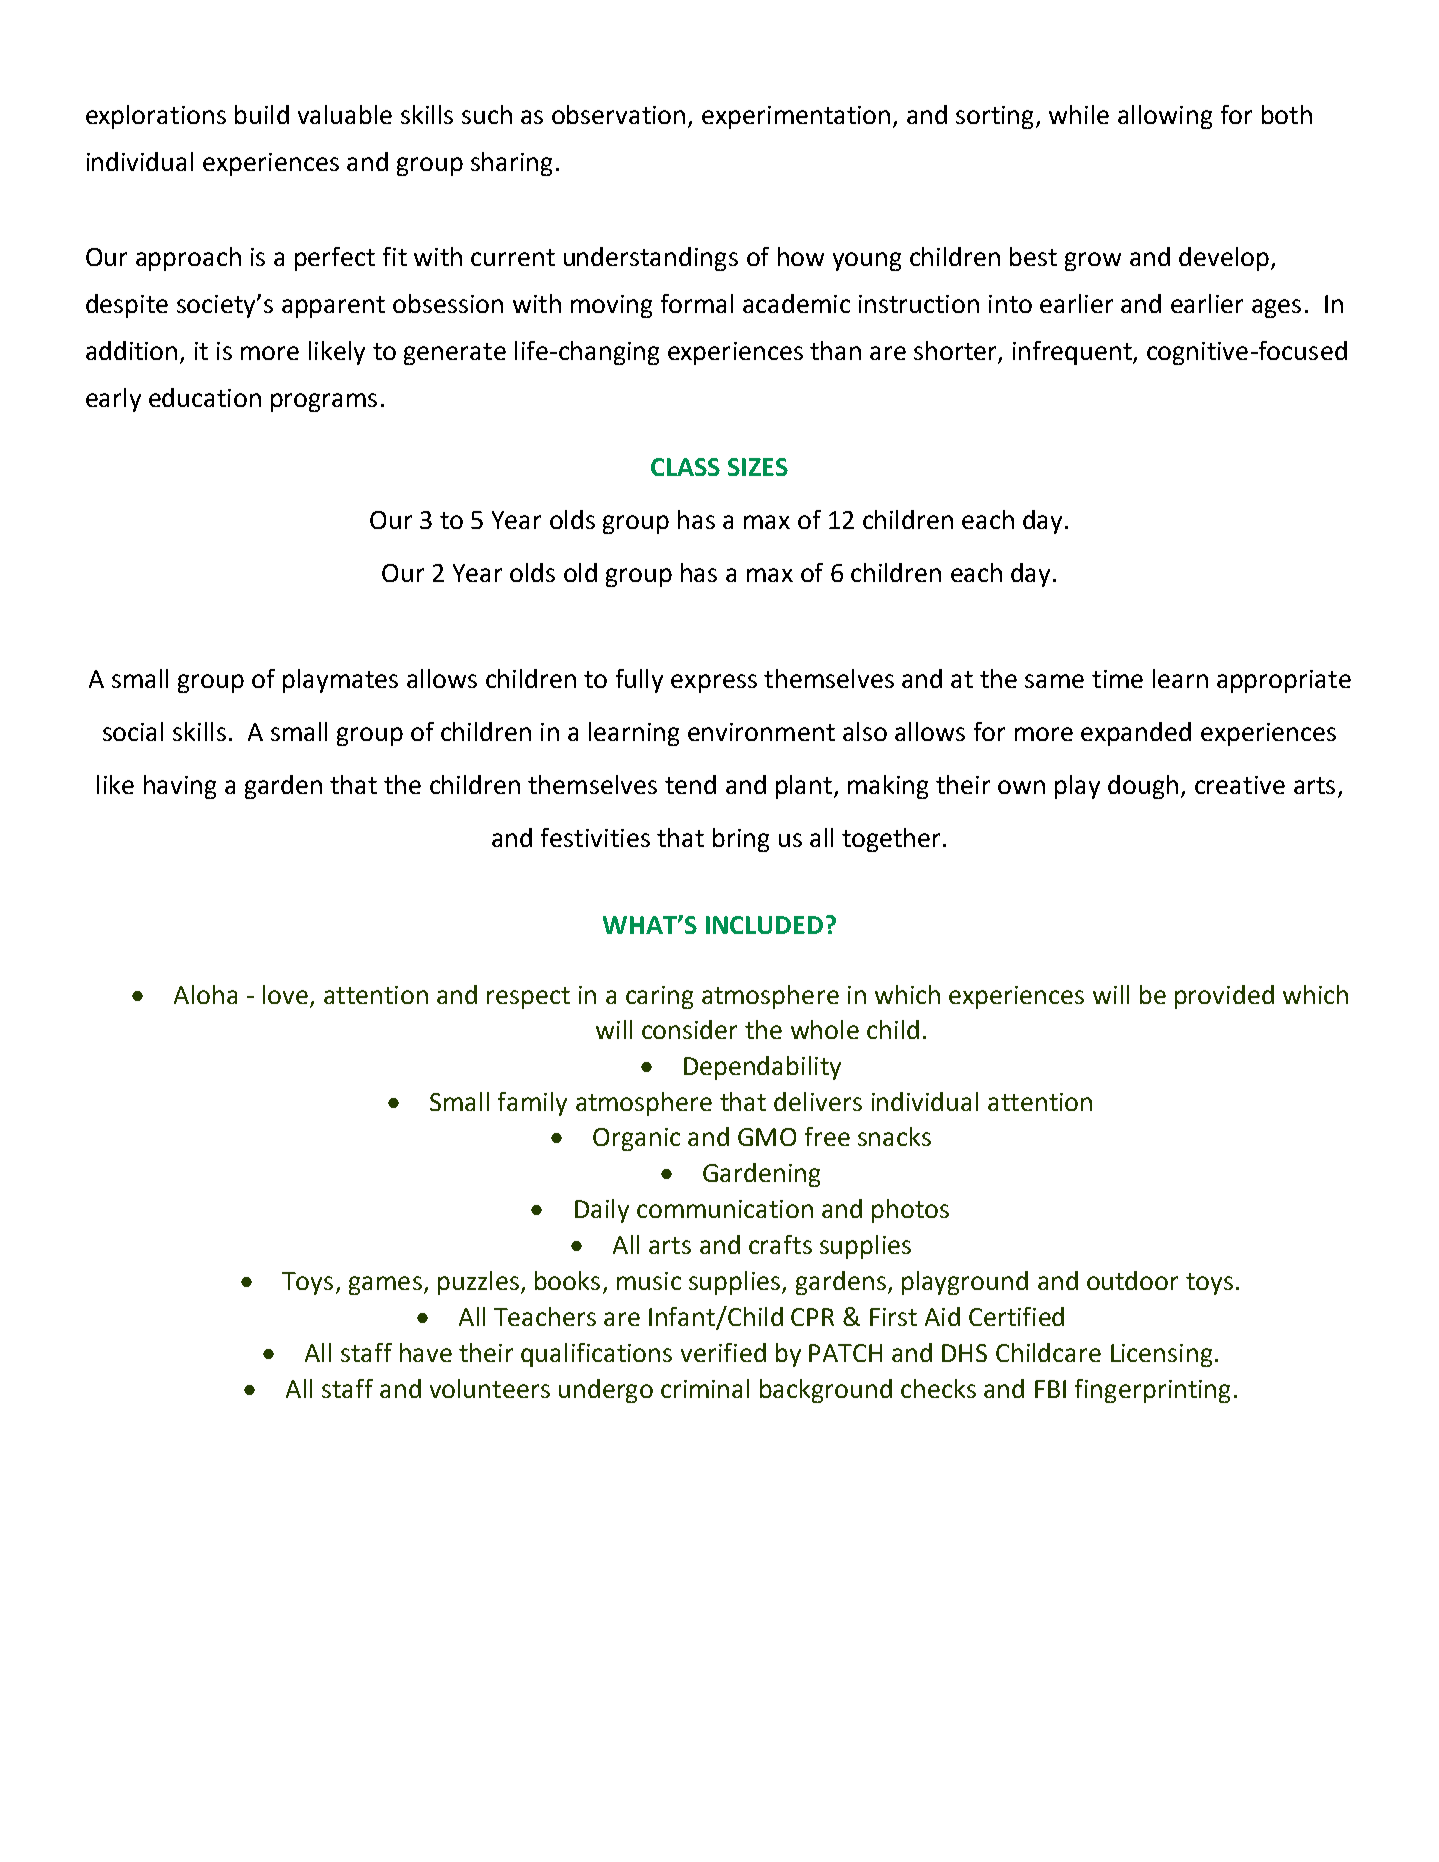 The height and width of the image is (1862, 1439). I want to click on infrequent, so click(1073, 353).
